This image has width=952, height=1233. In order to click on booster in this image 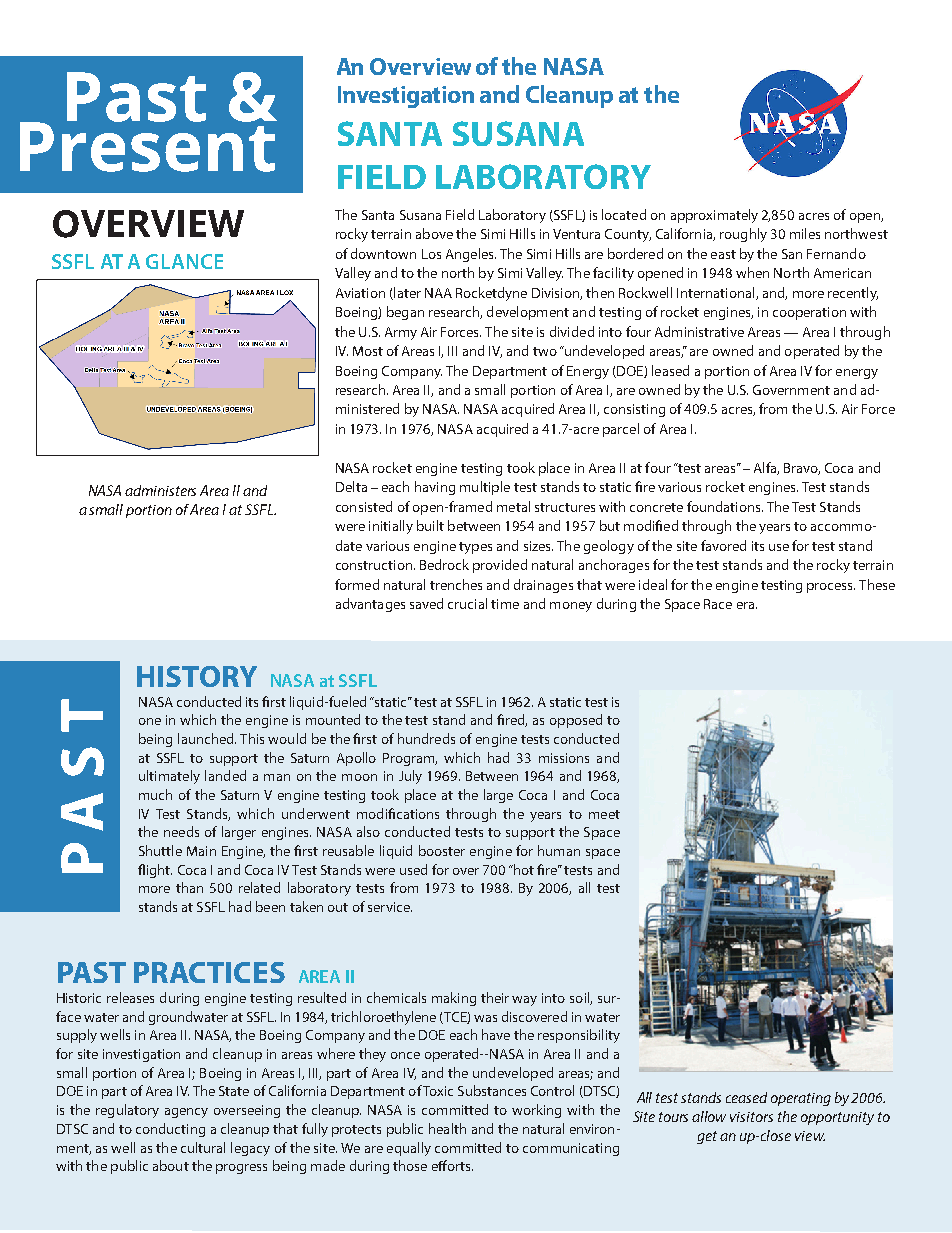, I will do `click(442, 850)`.
